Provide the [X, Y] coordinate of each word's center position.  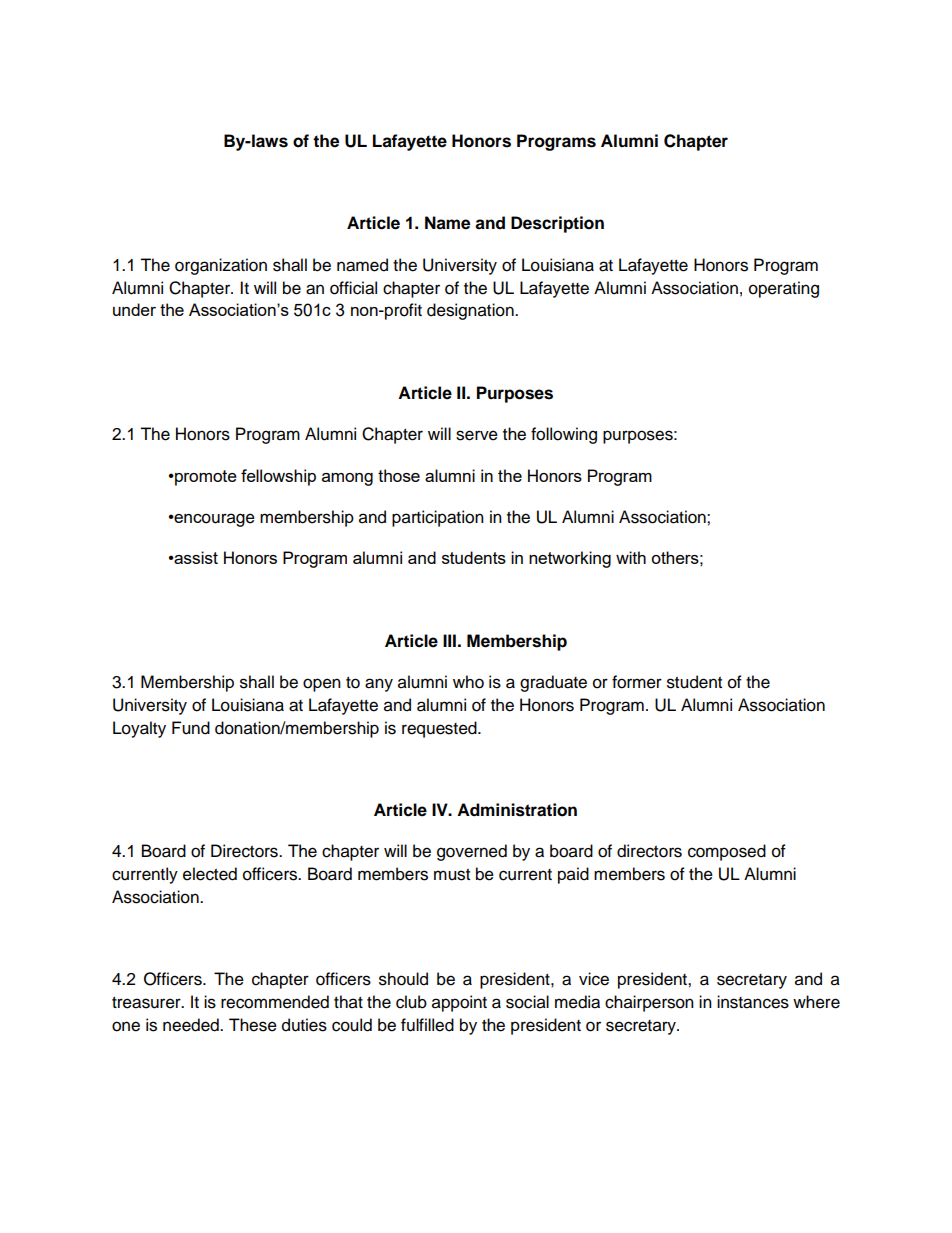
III [449, 640]
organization [221, 266]
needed [192, 1025]
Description [557, 224]
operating [784, 289]
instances [753, 1002]
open [322, 685]
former [637, 682]
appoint [459, 1003]
